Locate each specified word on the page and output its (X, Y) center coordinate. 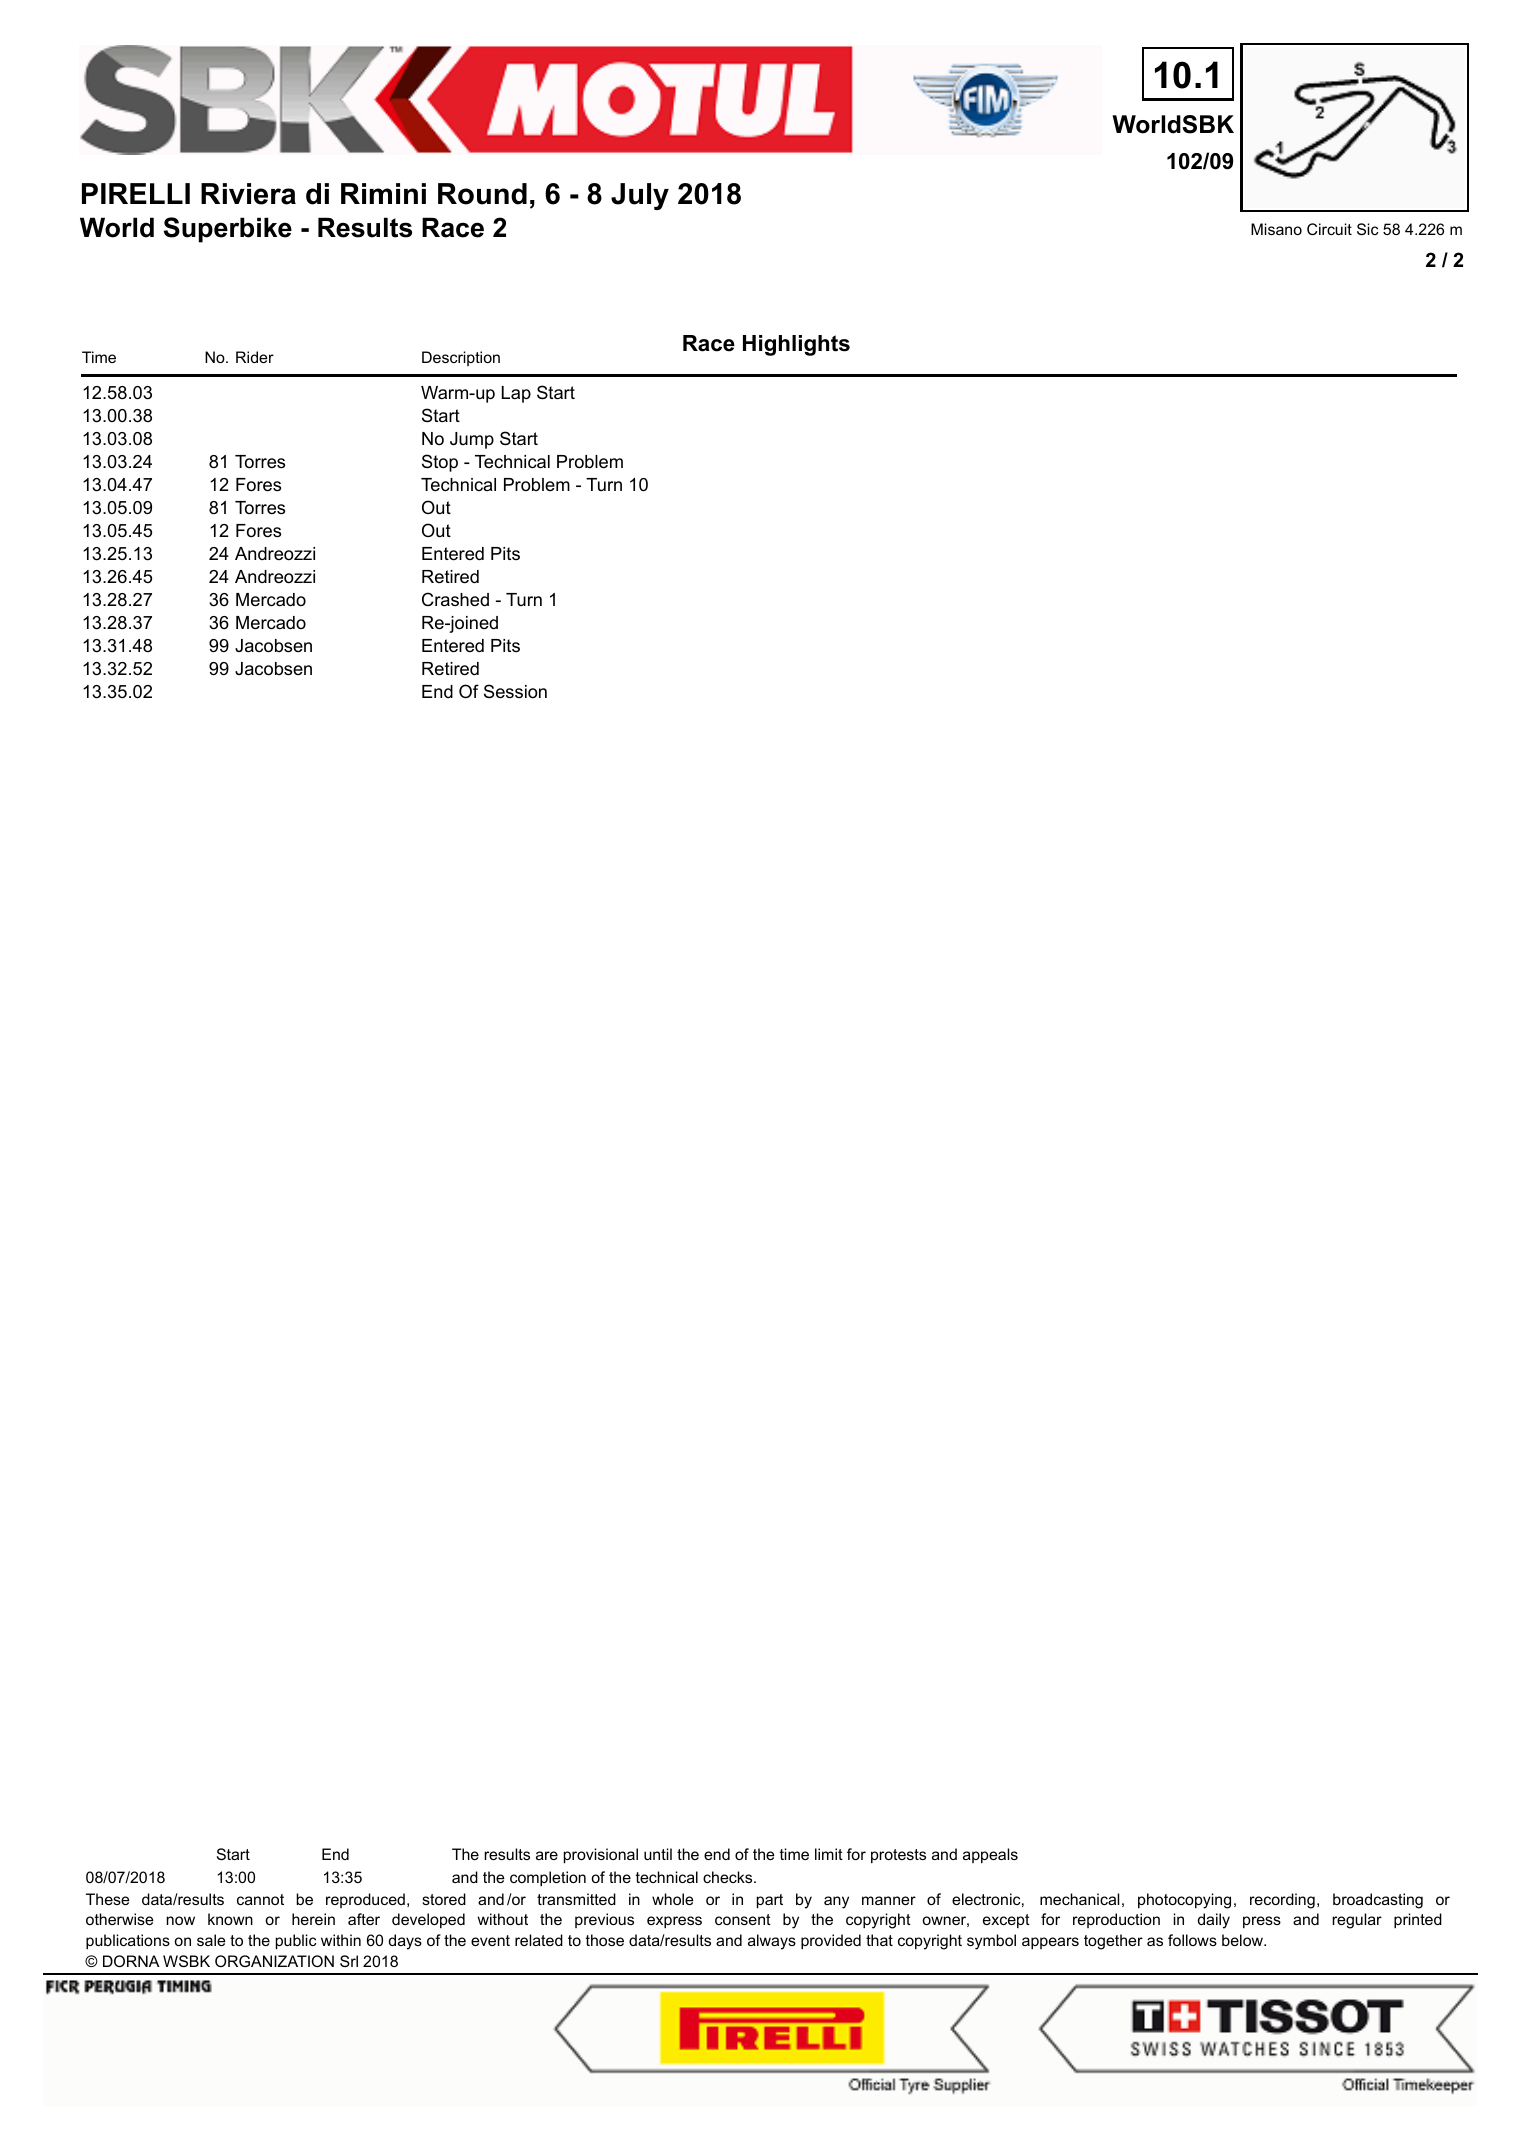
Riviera (248, 194)
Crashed (455, 599)
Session (515, 691)
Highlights (796, 345)
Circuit (1329, 229)
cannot (260, 1899)
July (640, 196)
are (547, 1855)
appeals (990, 1855)
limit (829, 1854)
